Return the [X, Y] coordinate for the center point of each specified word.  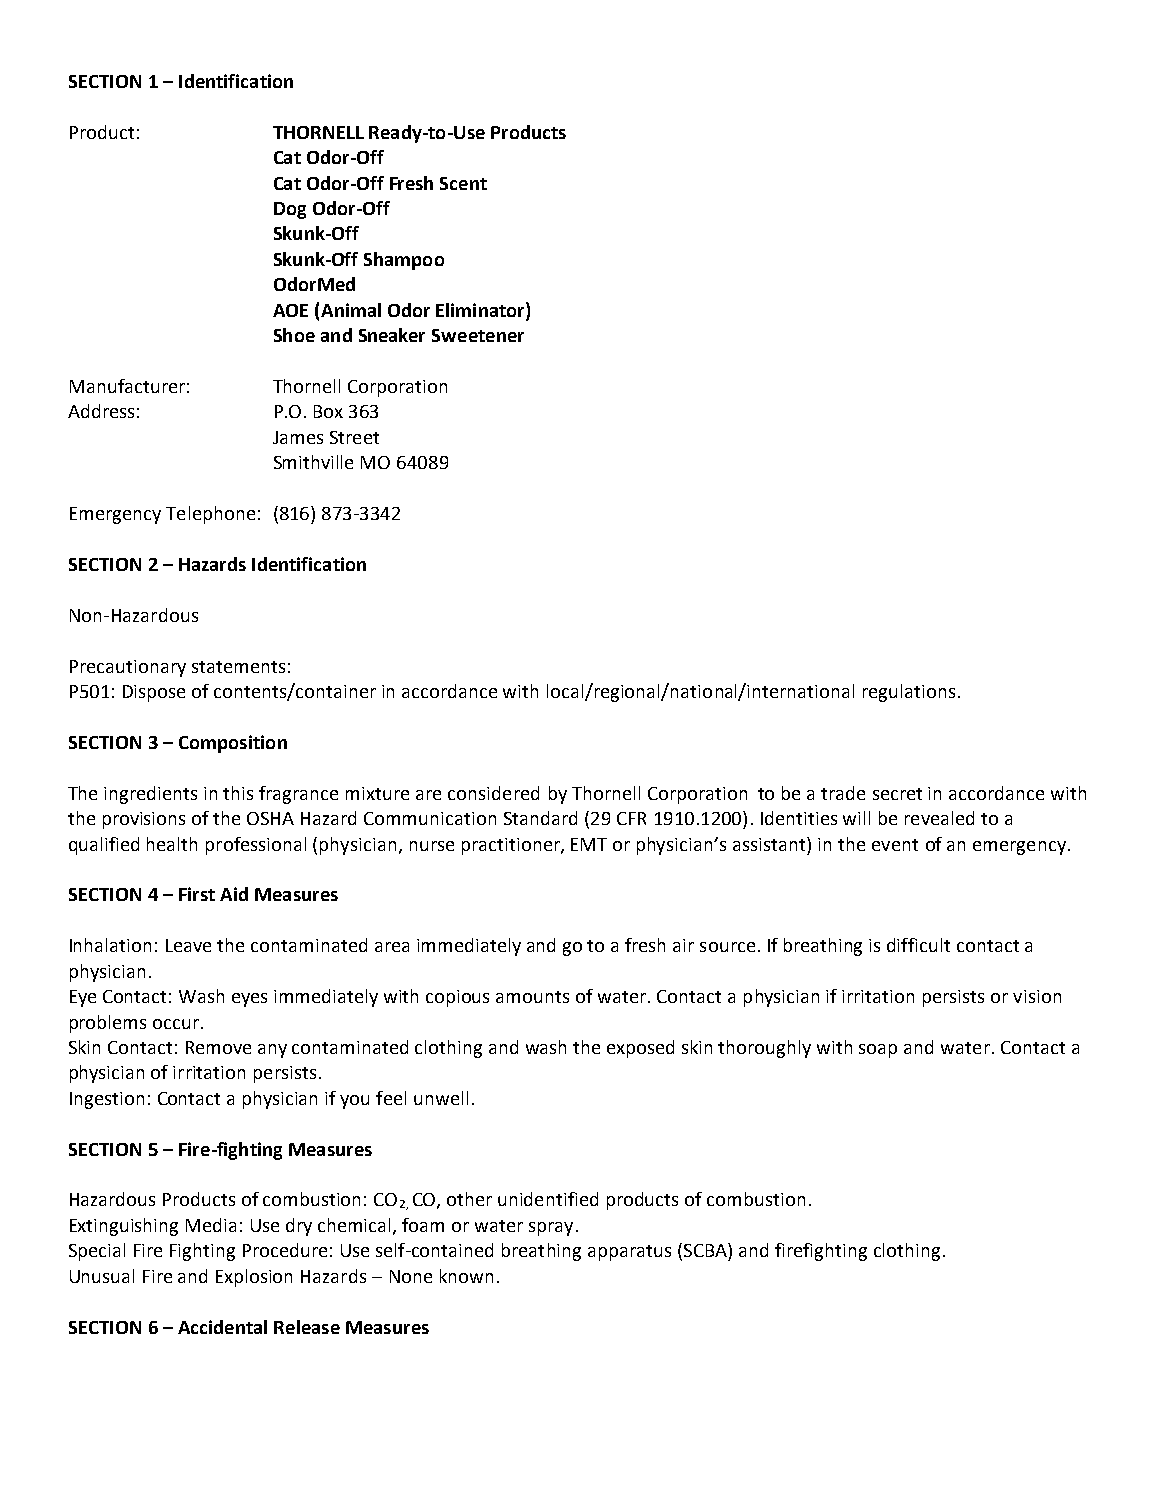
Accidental [222, 1327]
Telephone [210, 515]
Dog [290, 210]
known [466, 1276]
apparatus [629, 1253]
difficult [918, 945]
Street [354, 437]
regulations [909, 693]
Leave [188, 945]
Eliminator [481, 309]
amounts [532, 997]
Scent [463, 183]
